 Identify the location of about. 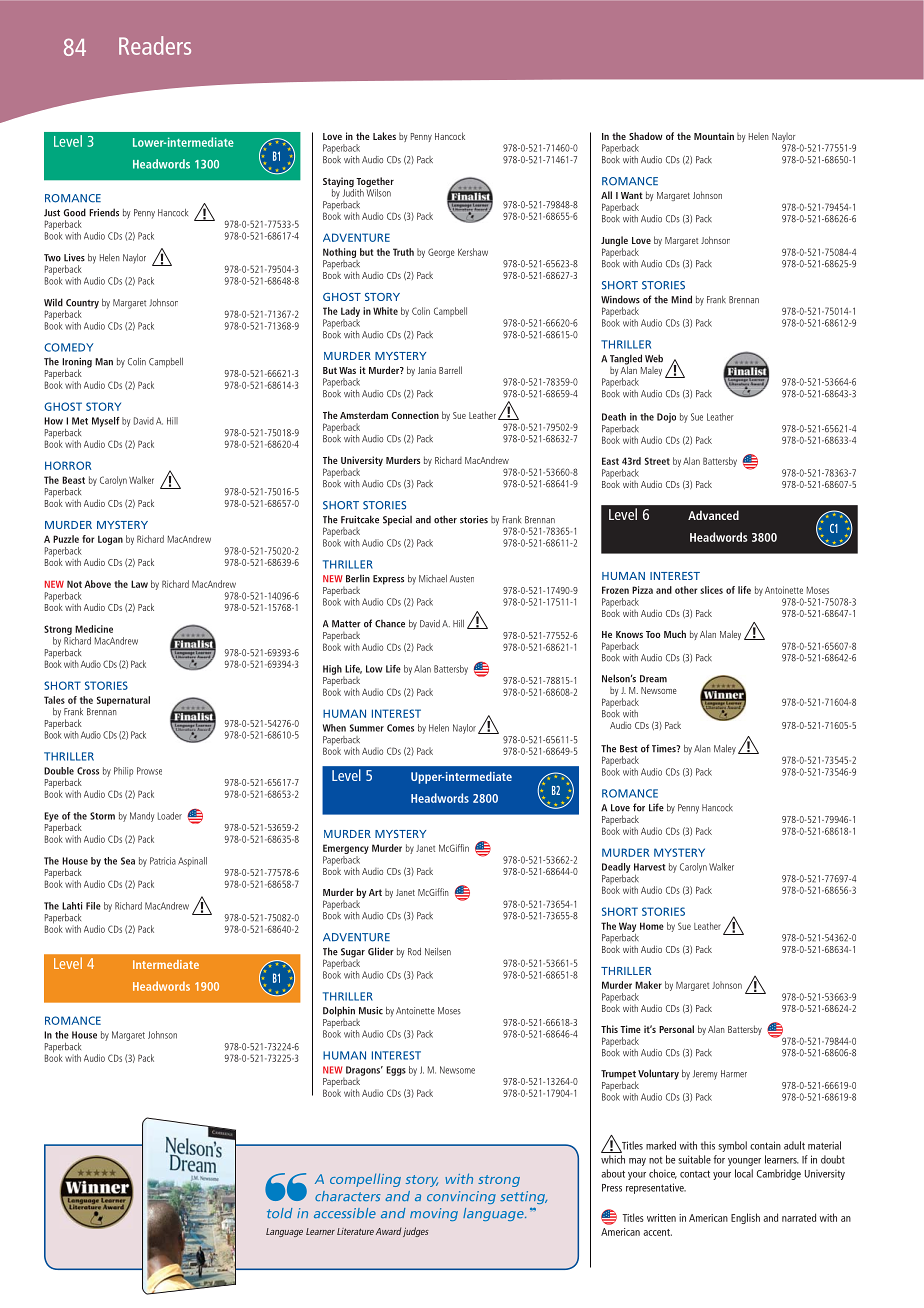
(613, 1173).
